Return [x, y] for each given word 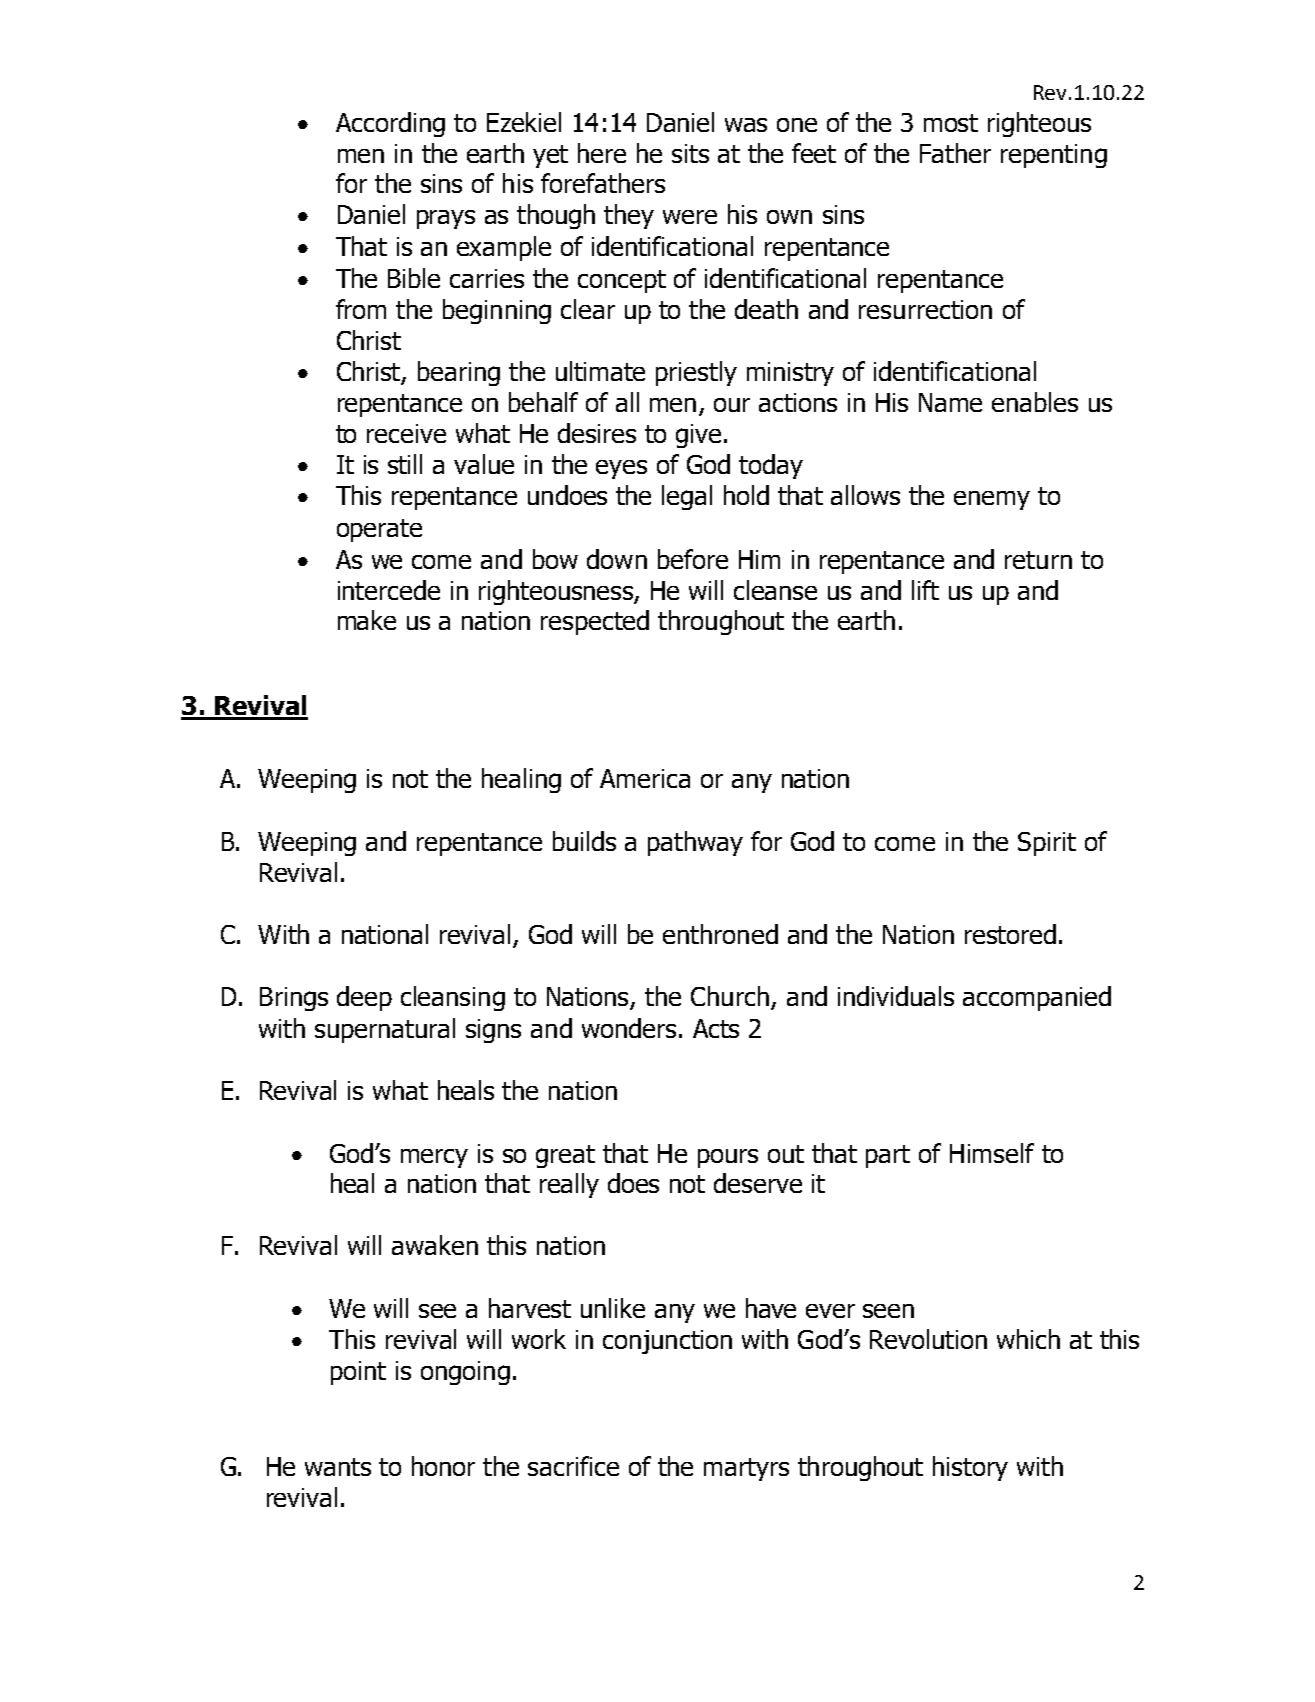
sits [690, 153]
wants [338, 1467]
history [970, 1468]
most [951, 123]
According [390, 124]
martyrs [746, 1469]
